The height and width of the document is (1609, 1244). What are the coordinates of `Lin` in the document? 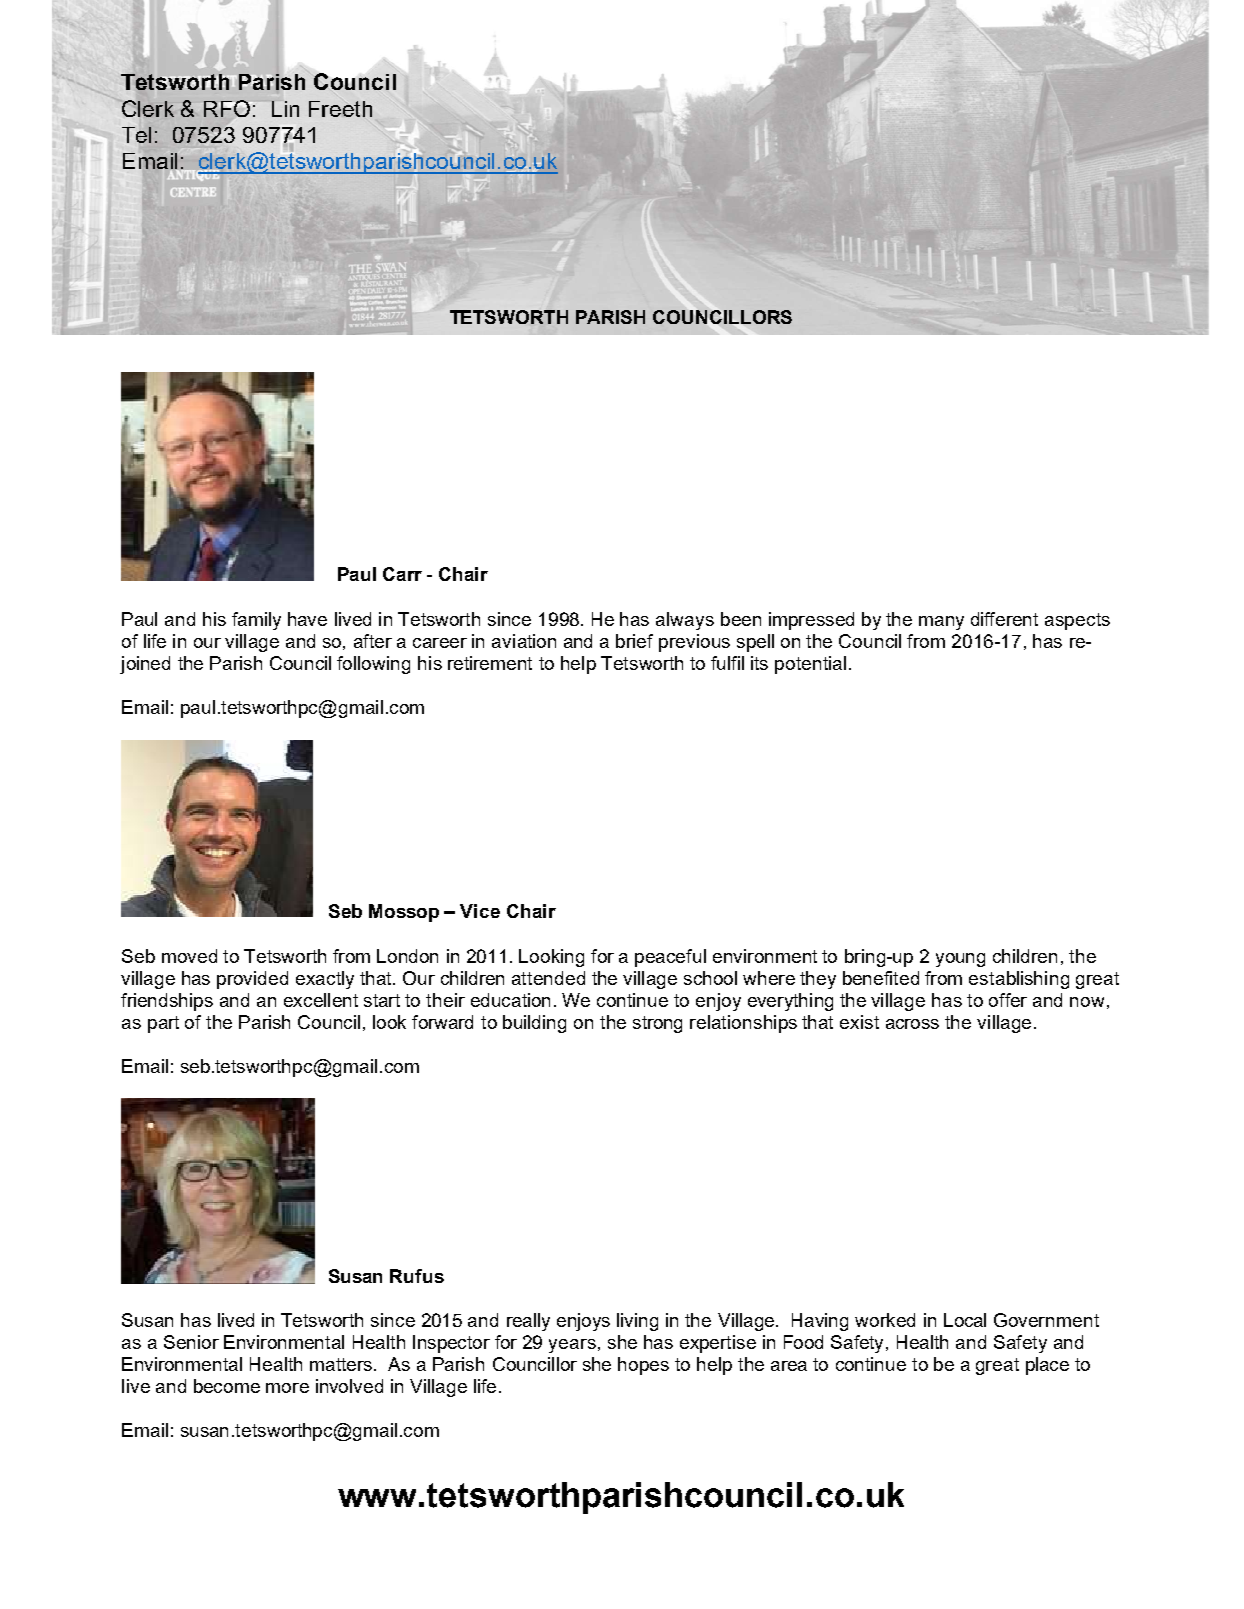 It's located at (285, 109).
